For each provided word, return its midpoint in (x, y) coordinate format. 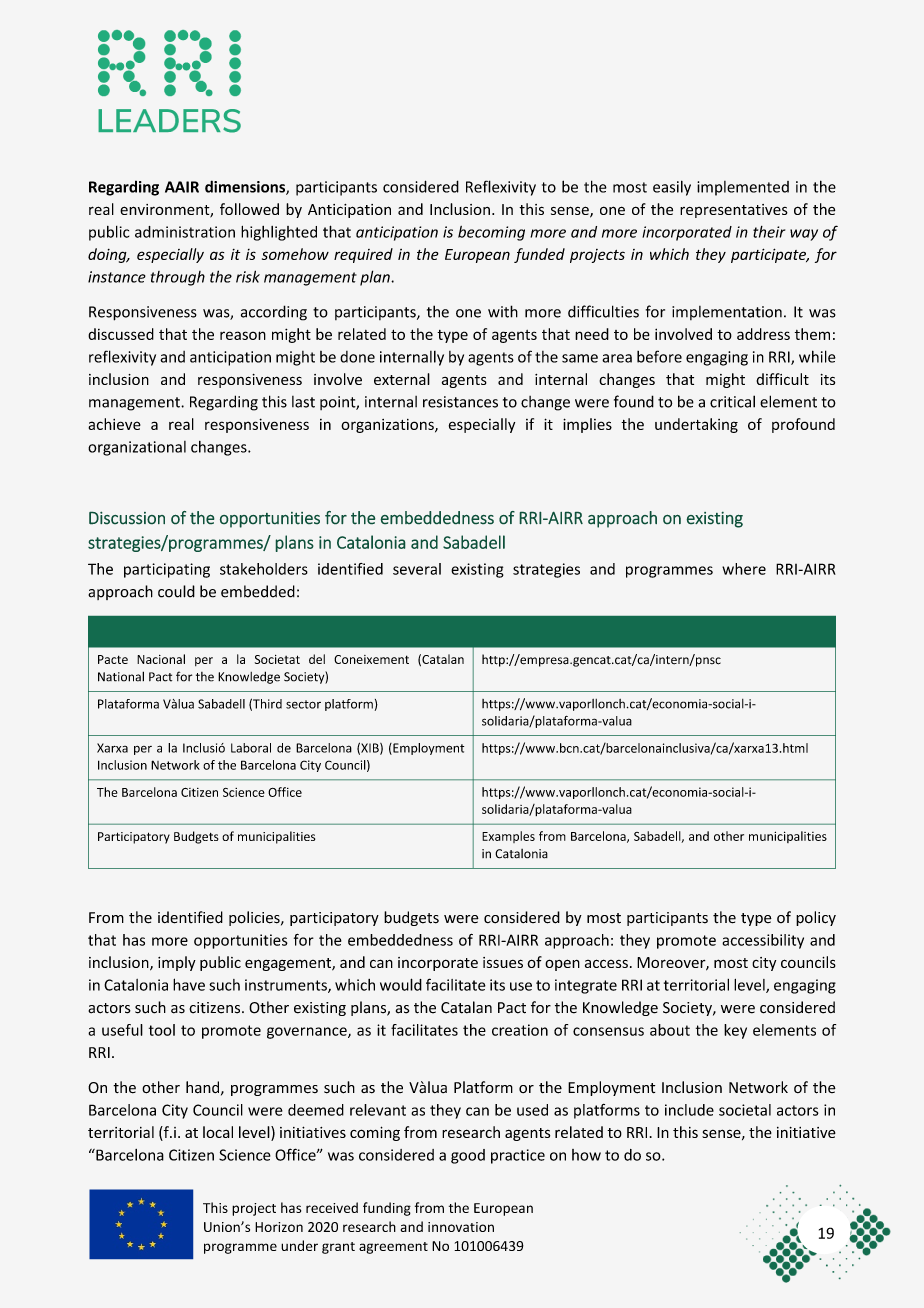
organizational (137, 448)
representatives (734, 211)
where (744, 569)
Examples (508, 837)
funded (539, 255)
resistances (460, 402)
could (176, 591)
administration (185, 232)
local (218, 1132)
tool (162, 1030)
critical (732, 401)
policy (816, 918)
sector (303, 704)
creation (520, 1030)
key (735, 1031)
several (417, 569)
